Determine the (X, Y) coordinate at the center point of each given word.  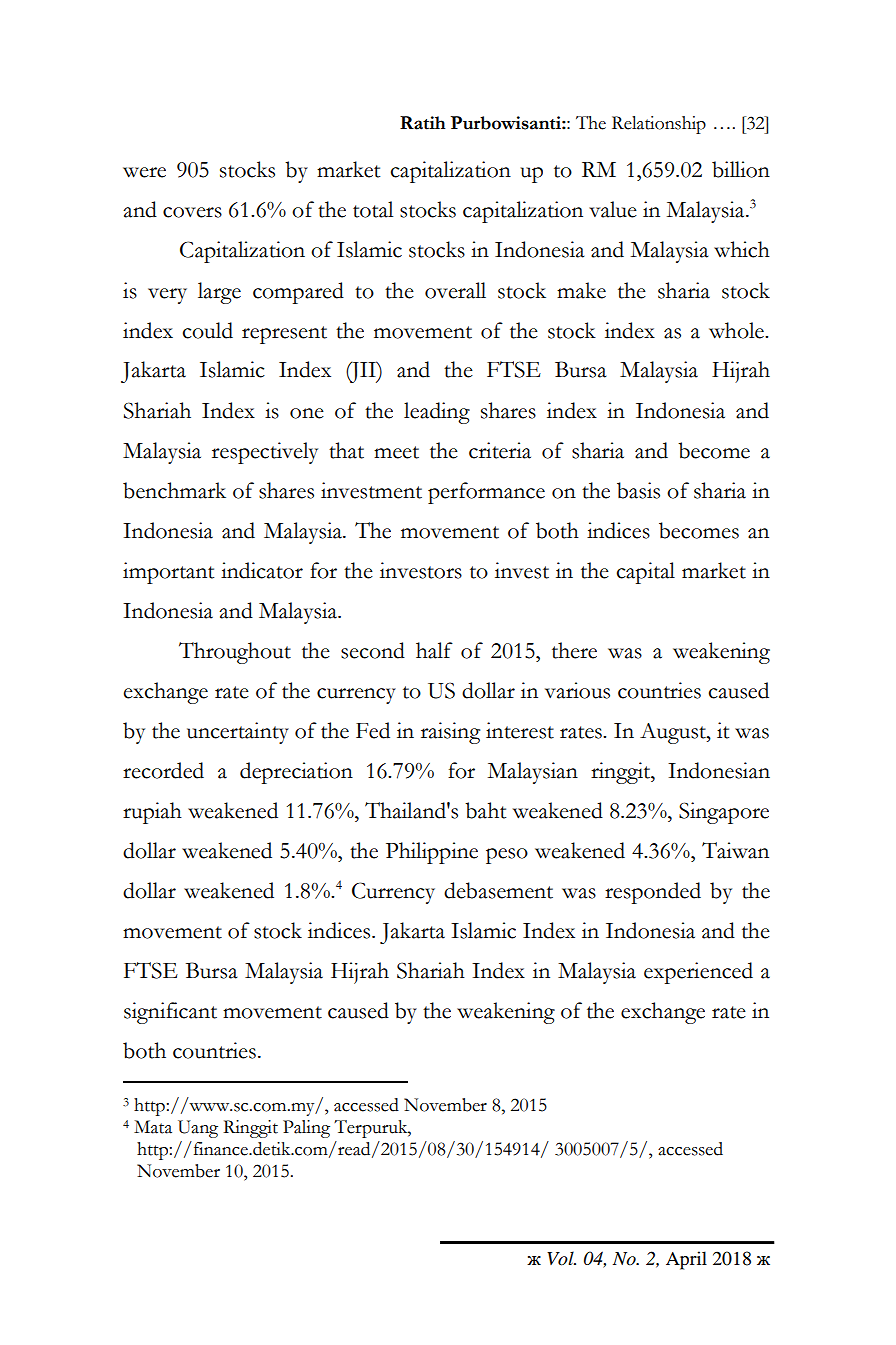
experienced (698, 973)
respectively (265, 453)
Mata (153, 1127)
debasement (498, 890)
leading (437, 413)
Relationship (659, 125)
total (373, 209)
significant (170, 1013)
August (674, 733)
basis (638, 490)
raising (450, 733)
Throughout (235, 653)
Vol (561, 1258)
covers (192, 212)
